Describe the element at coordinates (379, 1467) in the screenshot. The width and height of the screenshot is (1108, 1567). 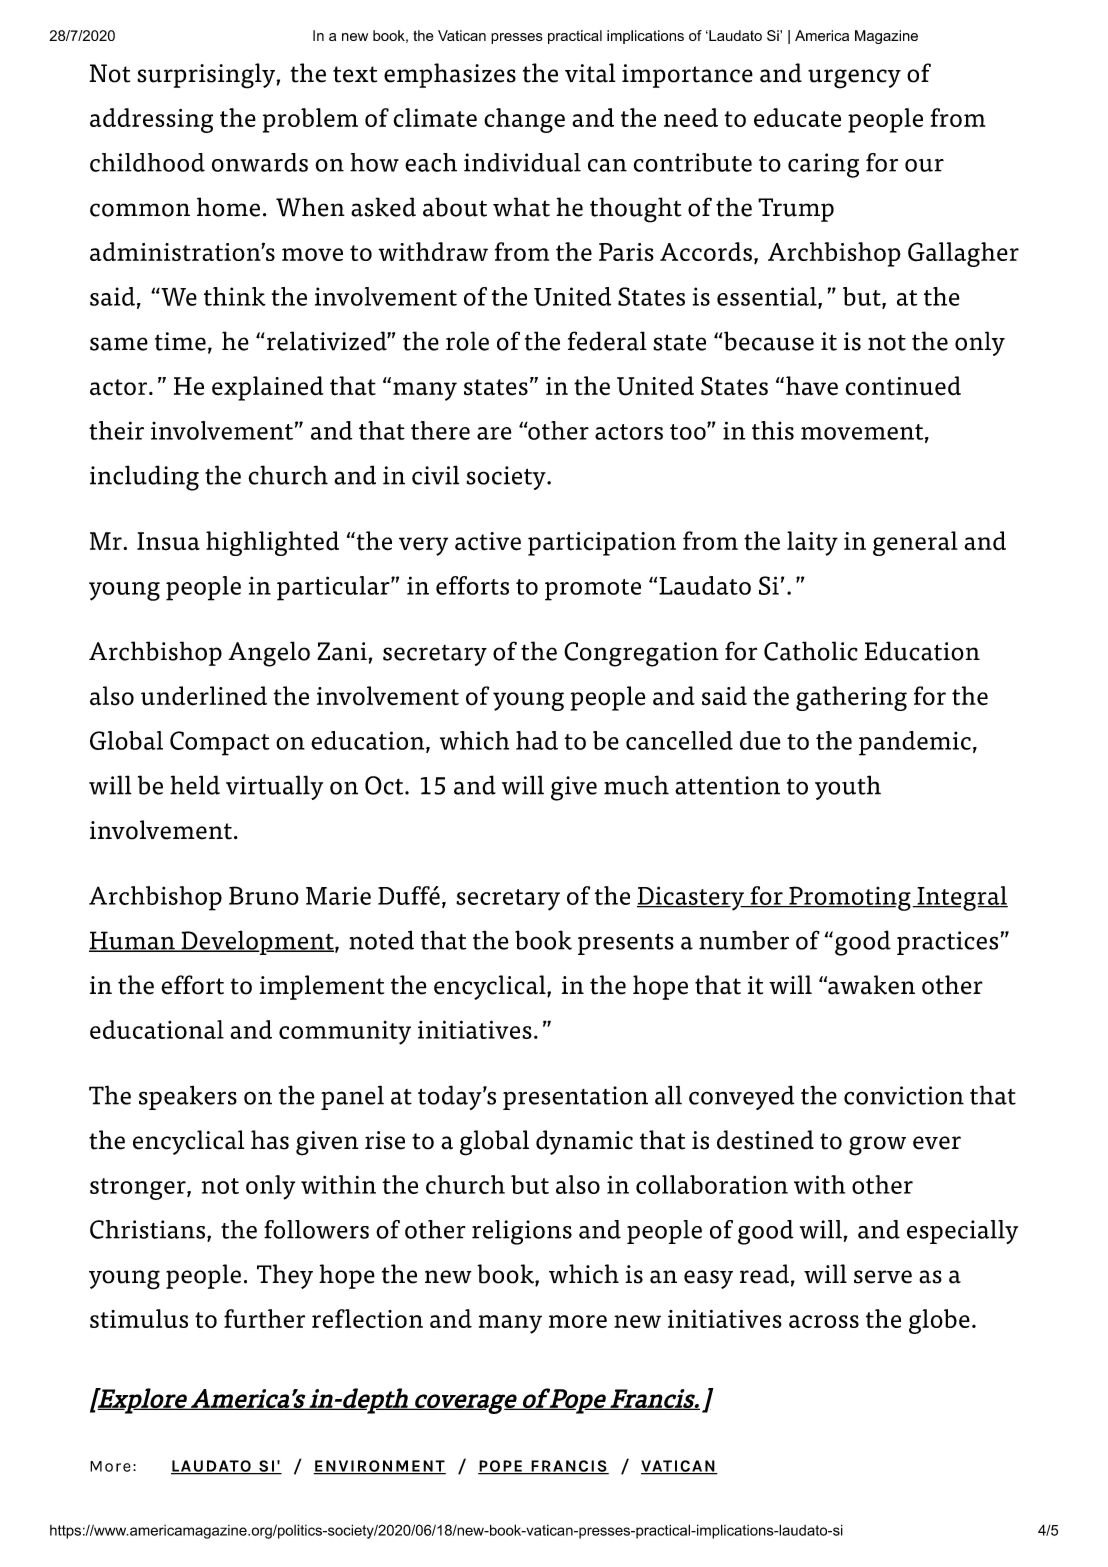
I see `ENVIRONMENT` at that location.
